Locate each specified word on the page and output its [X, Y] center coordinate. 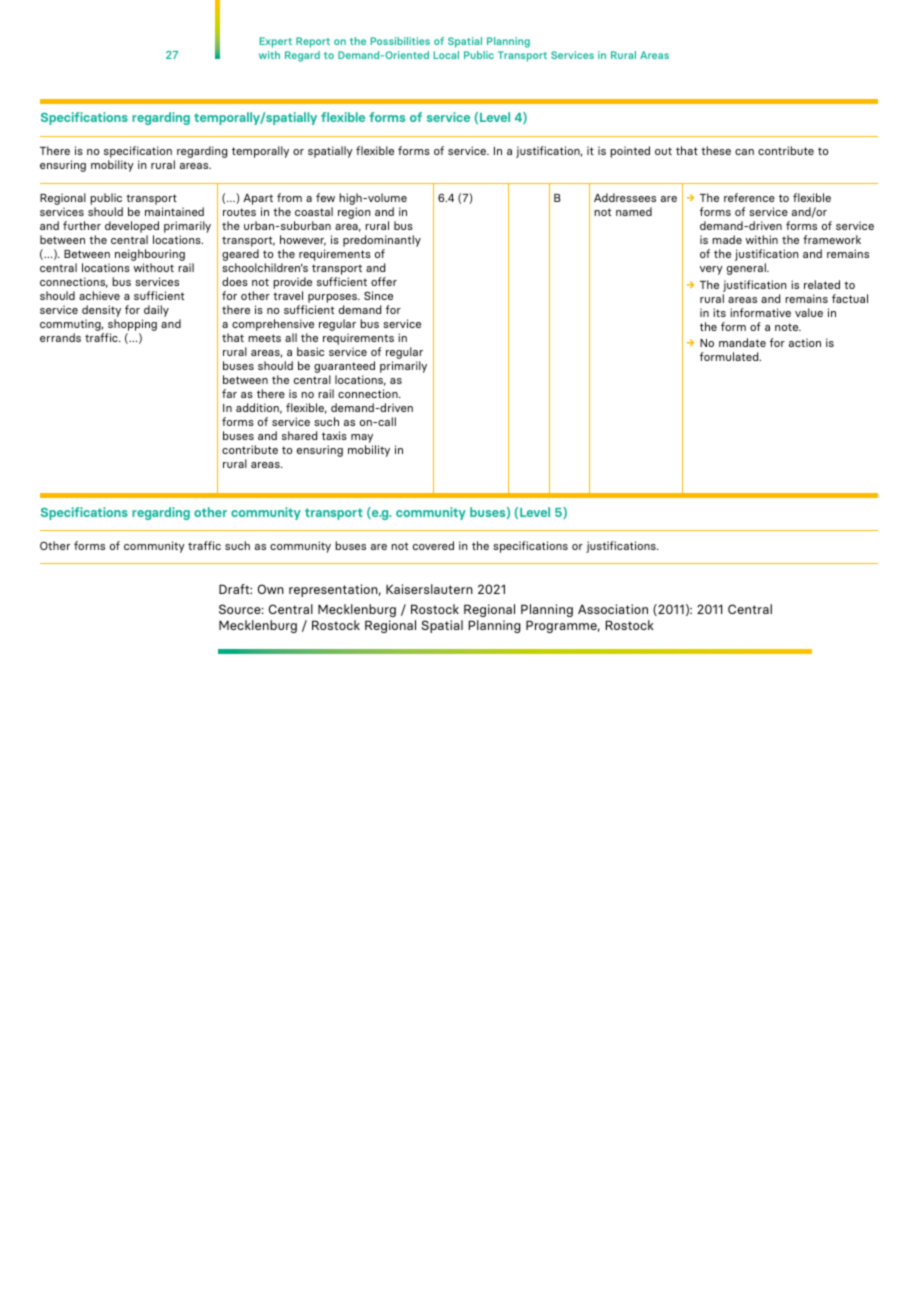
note [788, 327]
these [716, 150]
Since [378, 295]
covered [433, 545]
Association [613, 609]
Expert [276, 42]
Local [446, 55]
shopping [131, 326]
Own [271, 589]
